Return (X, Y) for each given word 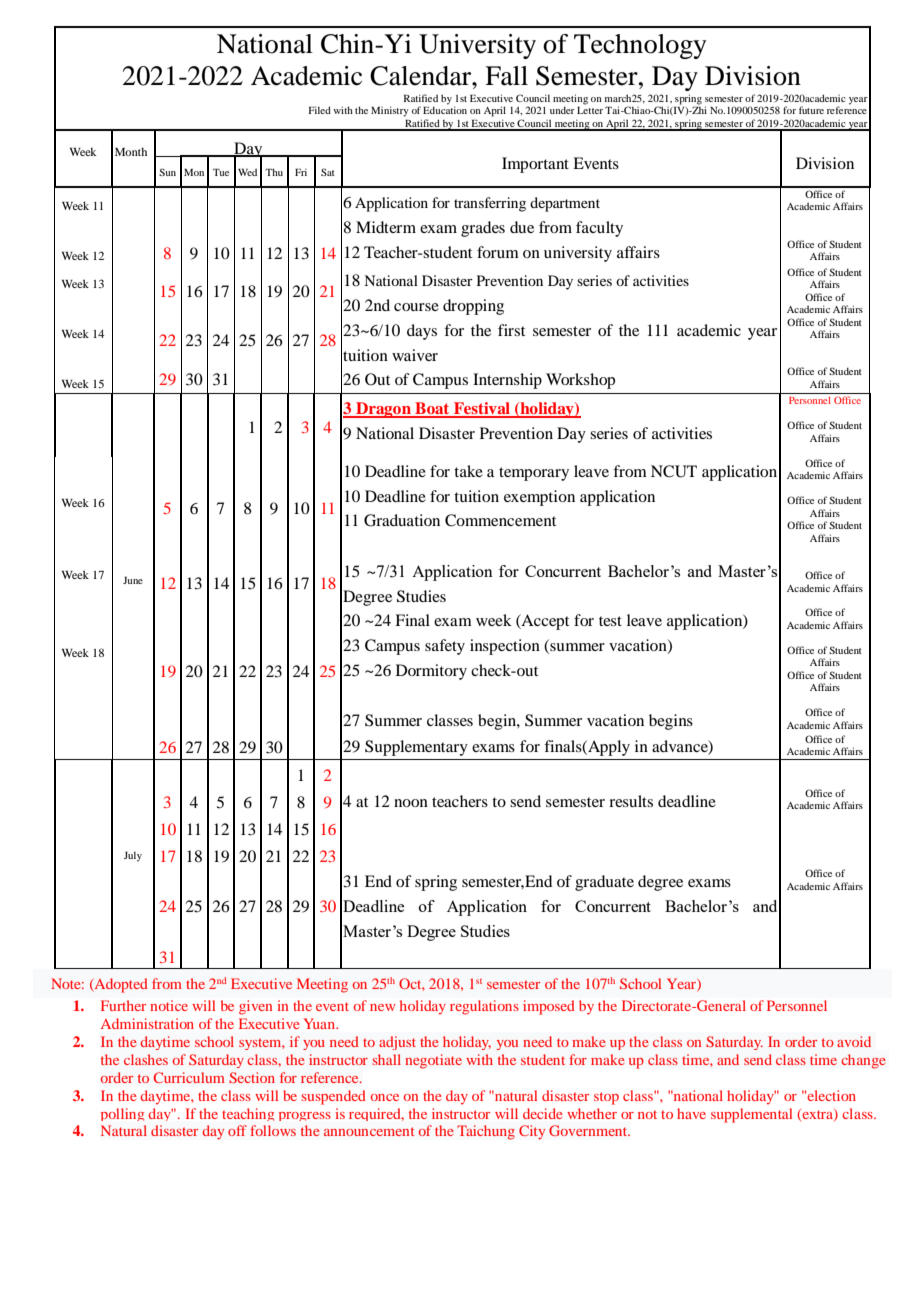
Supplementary (416, 748)
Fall (506, 76)
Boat (432, 409)
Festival (482, 409)
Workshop (580, 381)
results (631, 801)
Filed (320, 110)
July (133, 856)
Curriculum (189, 1077)
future (811, 110)
